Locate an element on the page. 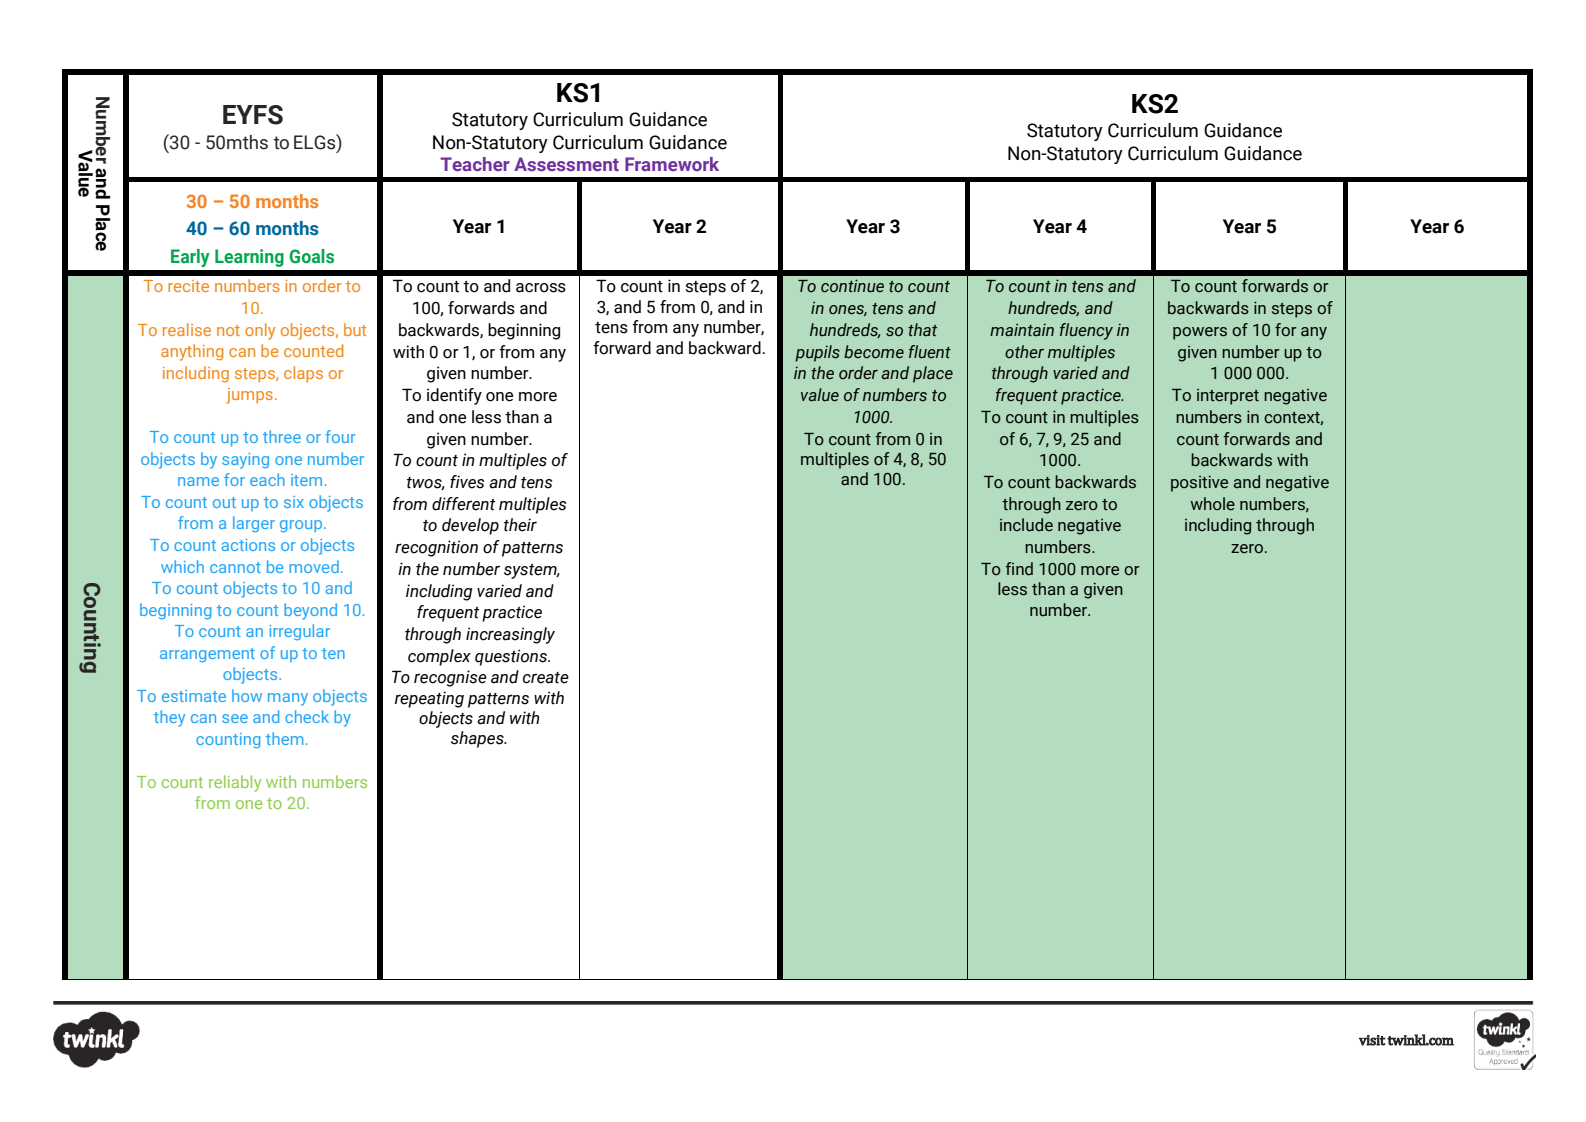  create is located at coordinates (546, 678).
